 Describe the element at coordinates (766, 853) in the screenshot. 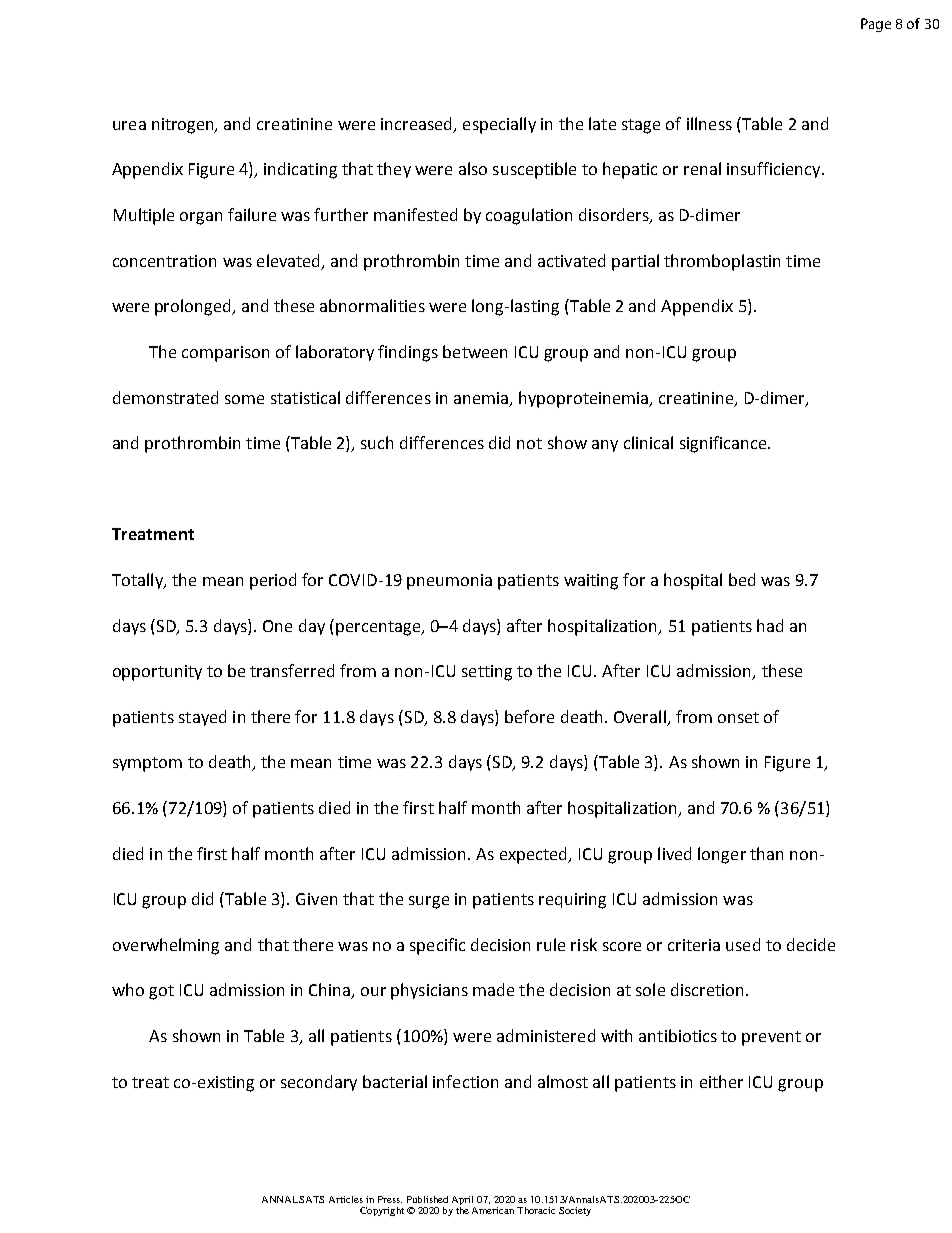

I see `than` at that location.
